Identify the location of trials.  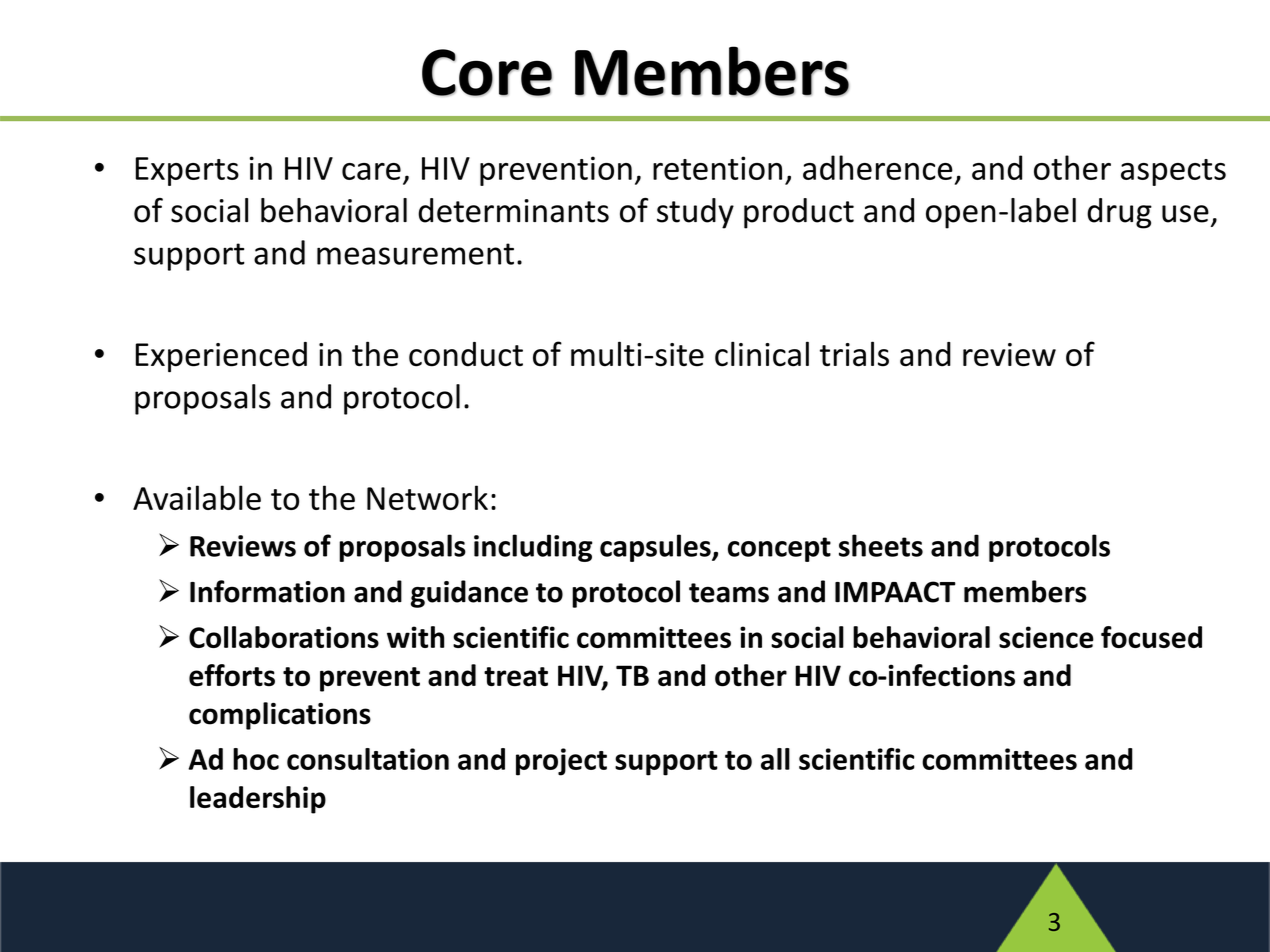
(854, 354).
